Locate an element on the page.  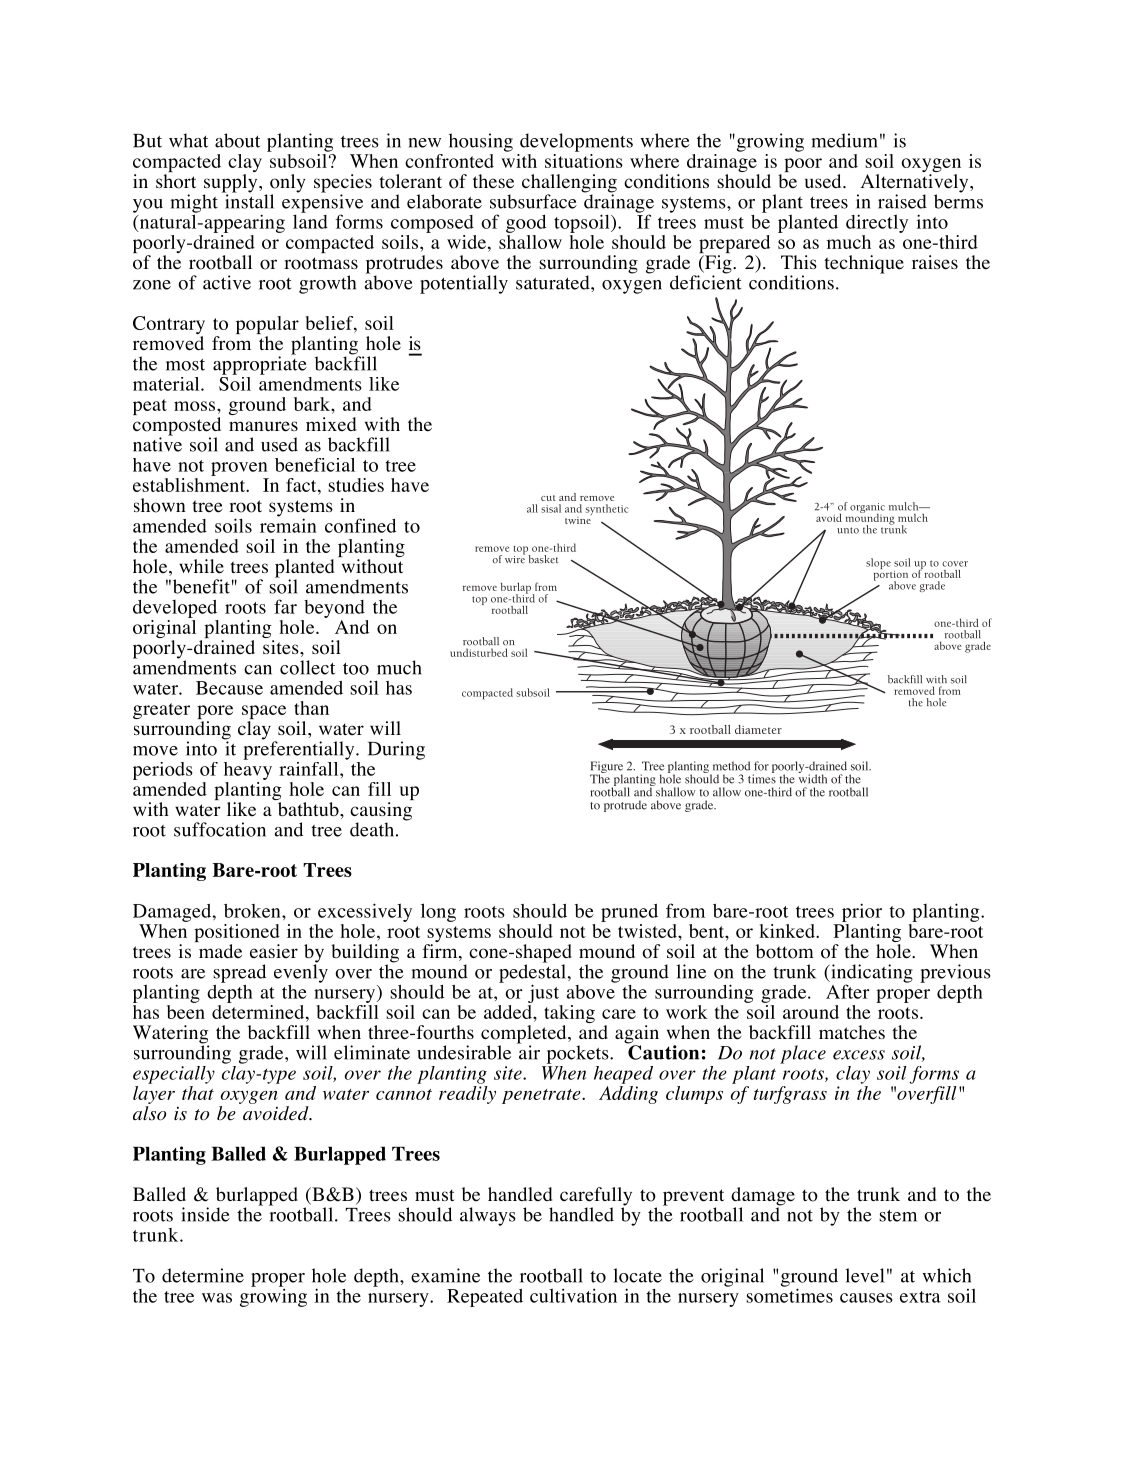
Figure is located at coordinates (606, 768).
